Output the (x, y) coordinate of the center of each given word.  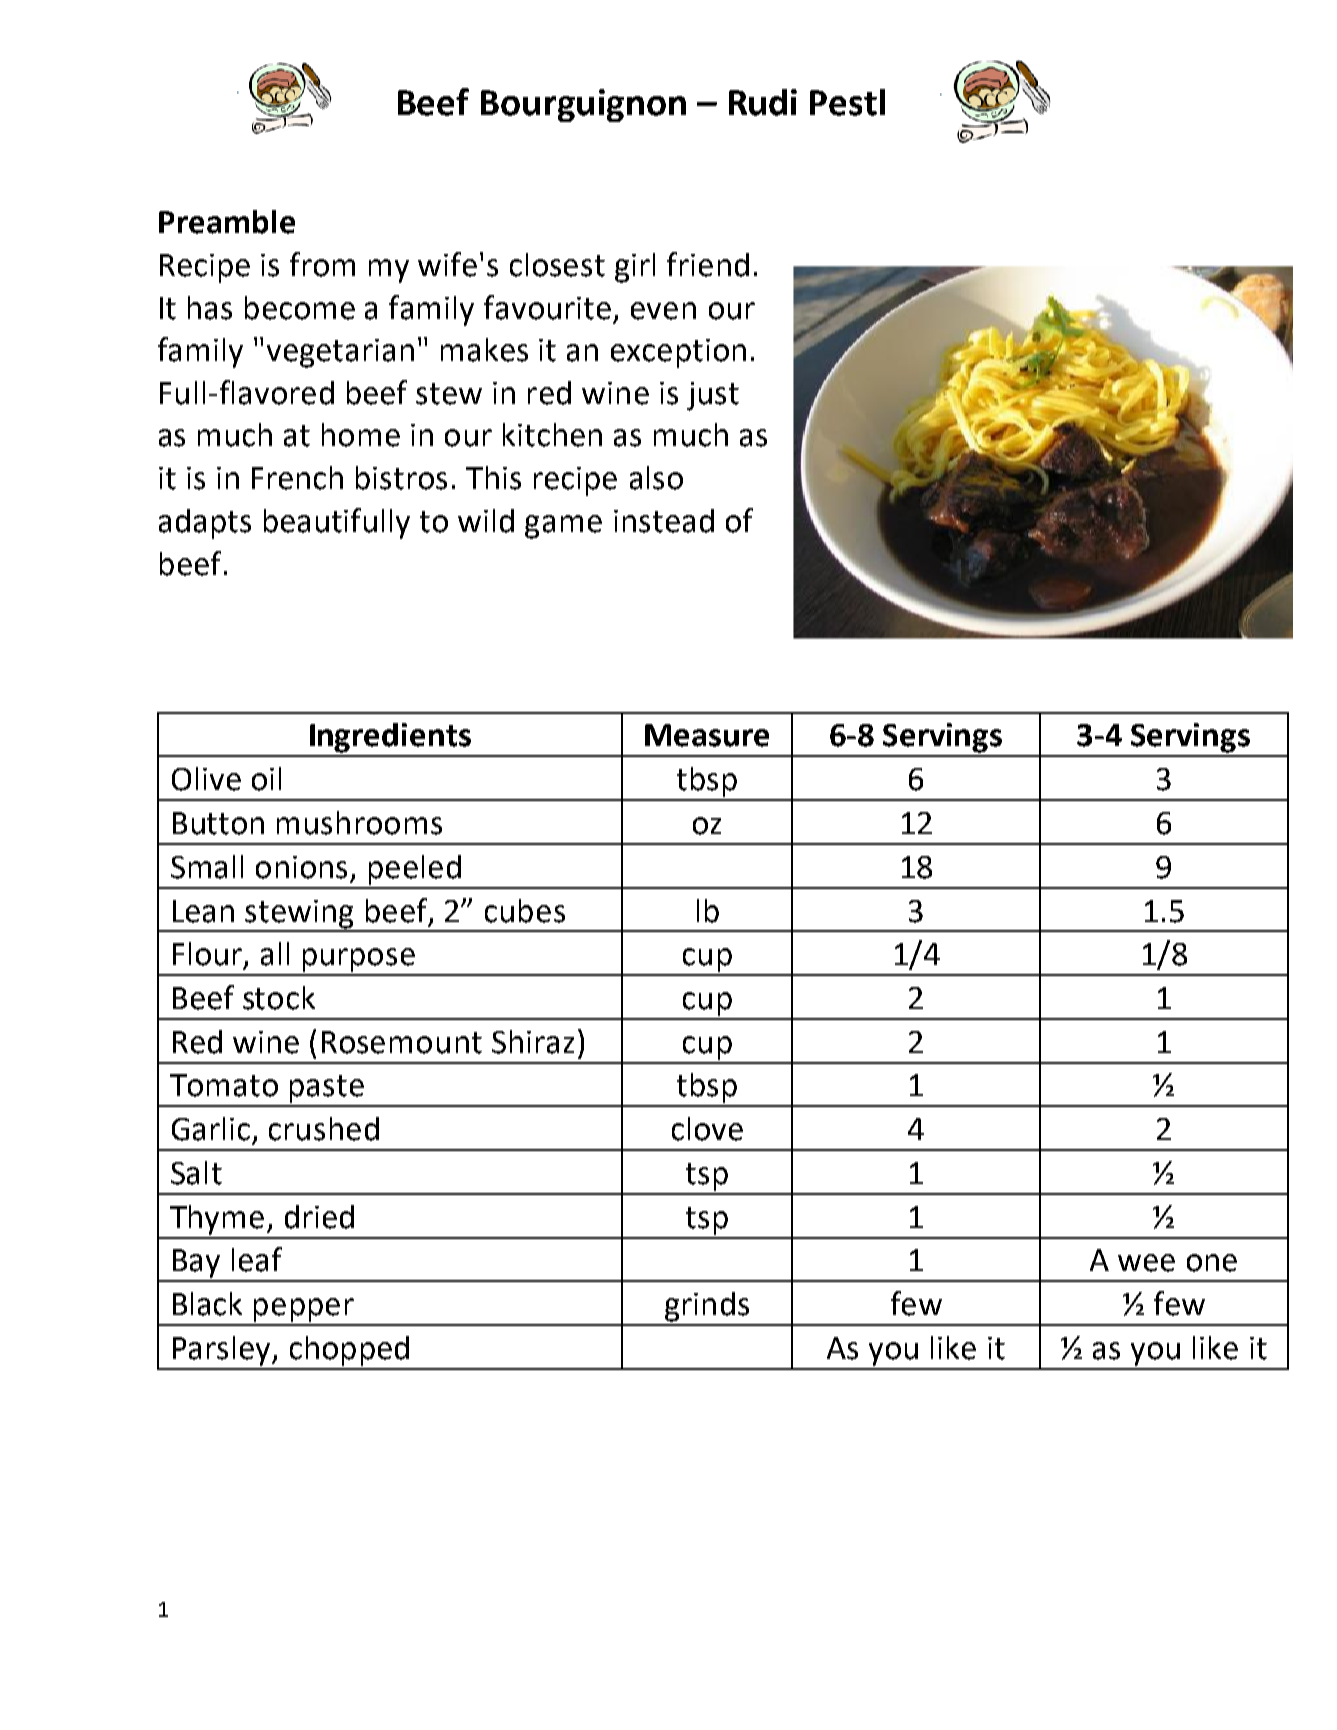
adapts (205, 524)
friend (708, 264)
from (322, 264)
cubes (525, 911)
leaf (257, 1259)
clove (707, 1129)
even (663, 311)
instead (664, 521)
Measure (707, 735)
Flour (207, 954)
